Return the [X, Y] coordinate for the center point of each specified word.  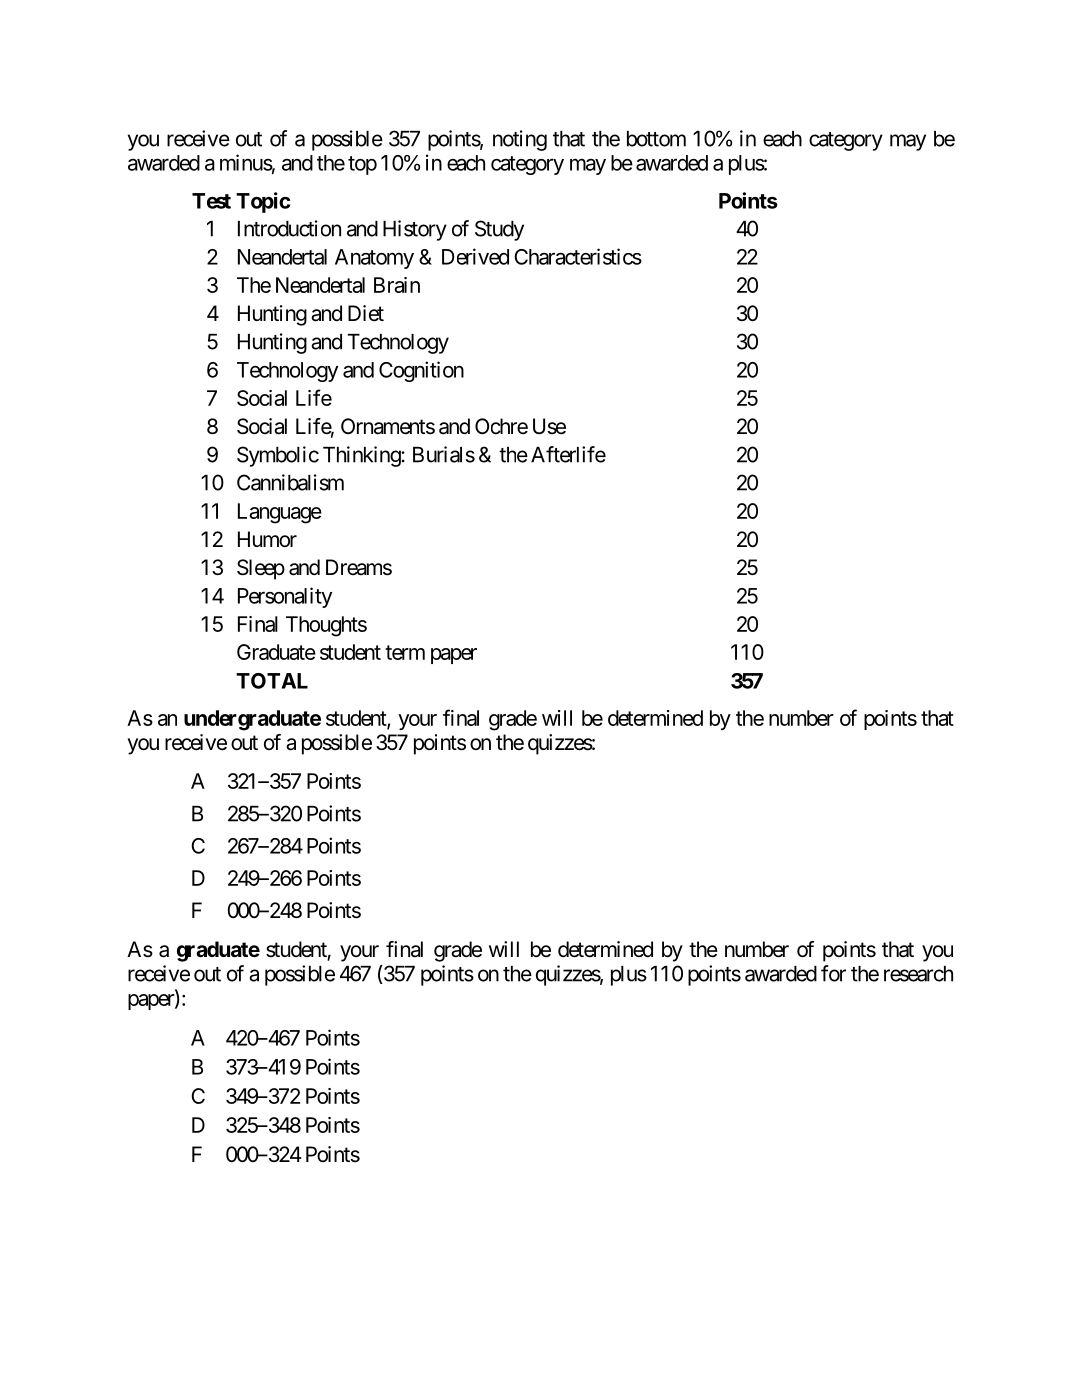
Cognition [421, 371]
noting [520, 140]
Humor [267, 539]
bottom [656, 139]
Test [211, 201]
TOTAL [272, 681]
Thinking [362, 456]
